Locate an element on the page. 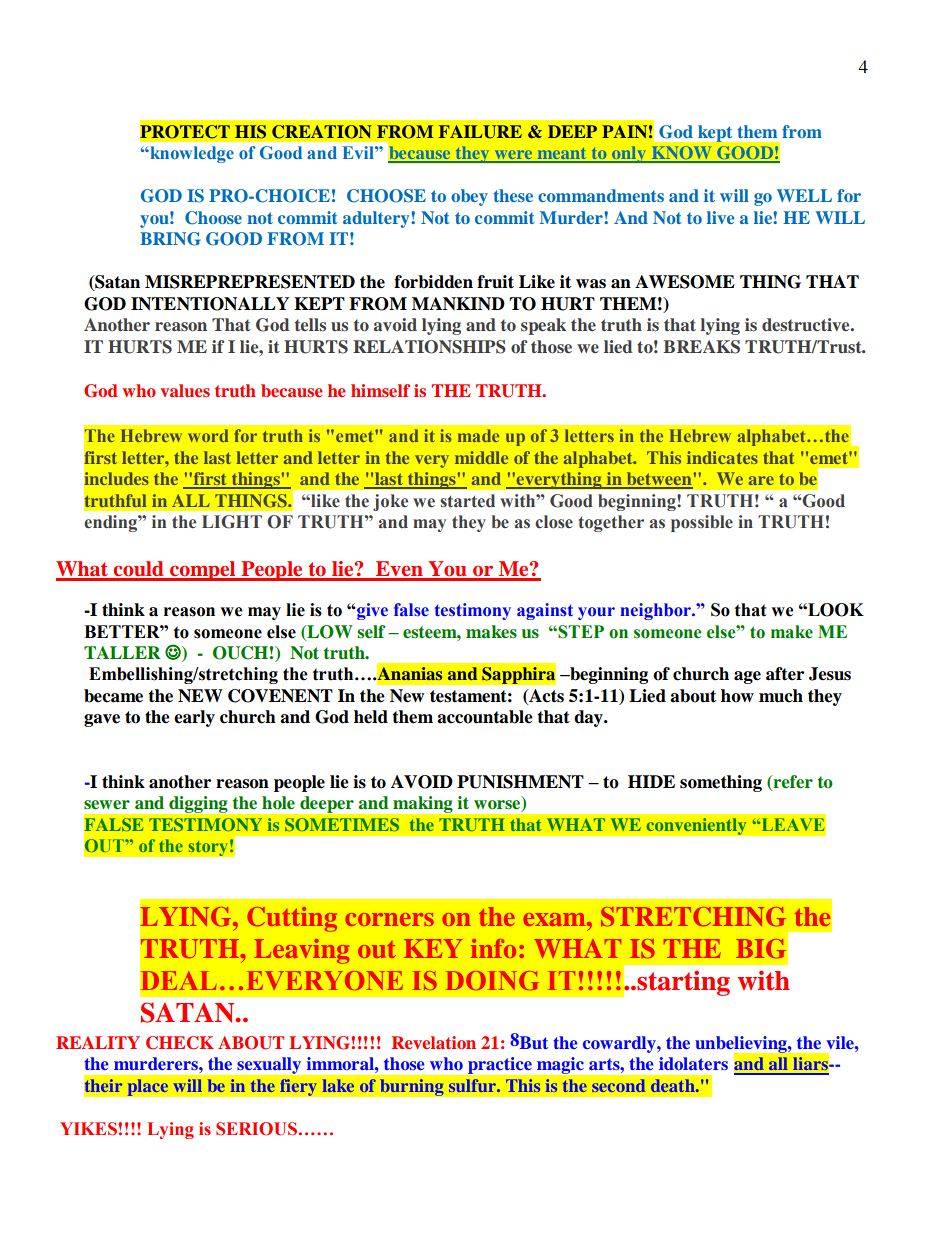  are is located at coordinates (761, 480).
